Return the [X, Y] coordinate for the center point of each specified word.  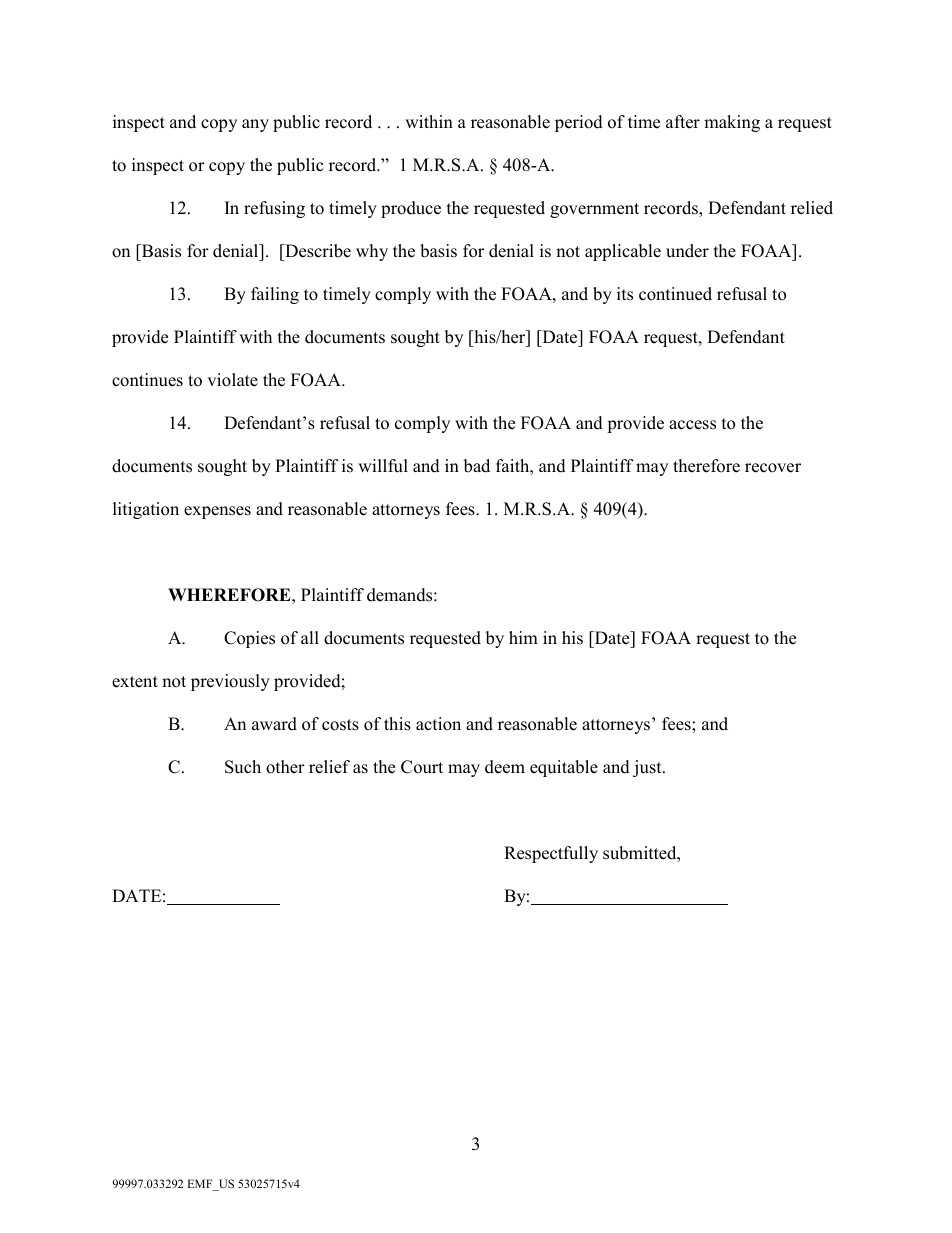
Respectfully [551, 854]
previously [230, 682]
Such [243, 767]
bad [477, 466]
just [648, 768]
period [579, 123]
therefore [706, 466]
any [255, 125]
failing [275, 295]
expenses [217, 512]
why [372, 252]
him [523, 637]
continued [675, 294]
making [732, 123]
